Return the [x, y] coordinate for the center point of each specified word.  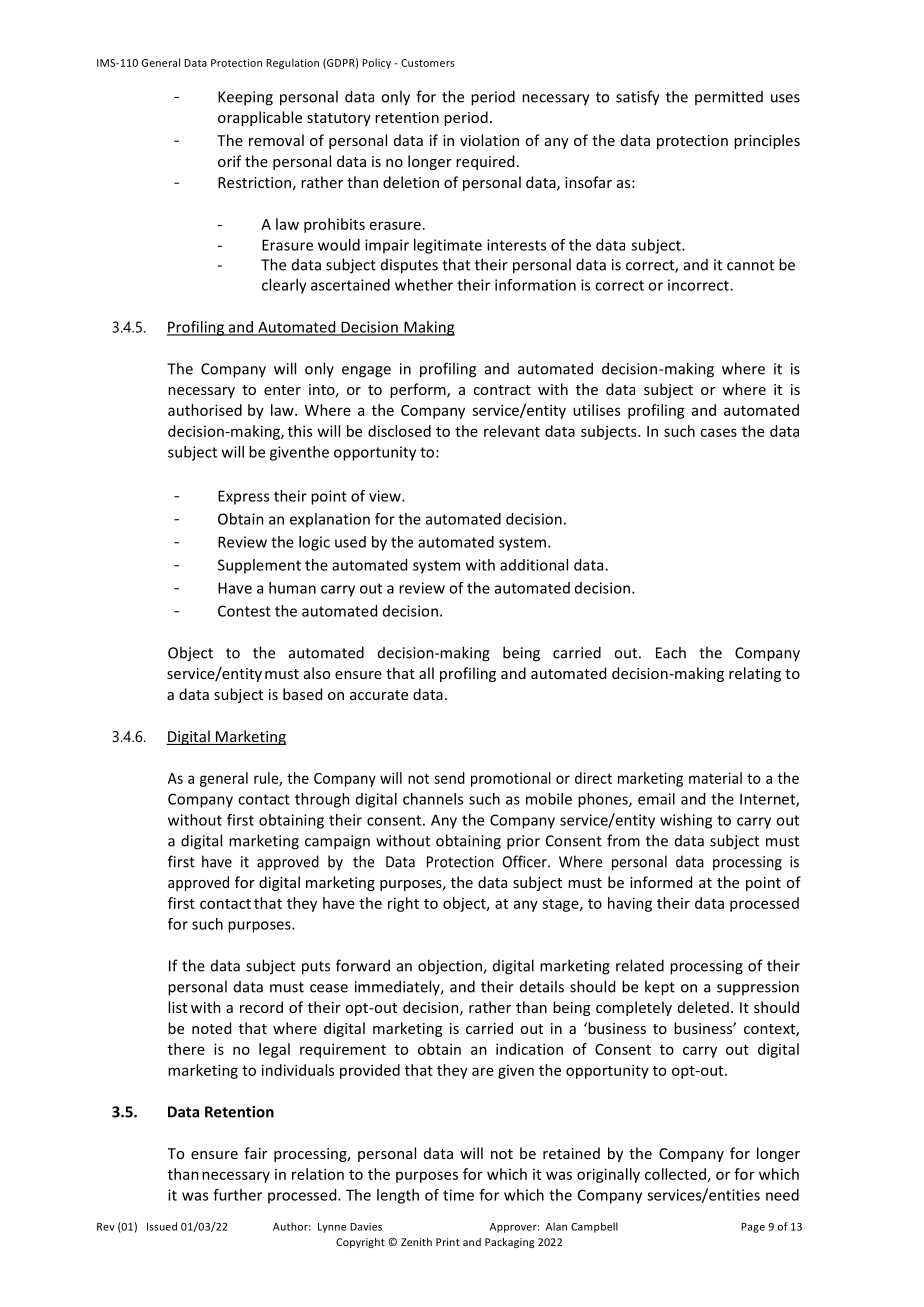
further [237, 1195]
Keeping [245, 98]
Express [243, 497]
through [322, 800]
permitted [729, 98]
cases [718, 432]
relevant [512, 431]
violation [489, 140]
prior [523, 842]
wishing [686, 821]
